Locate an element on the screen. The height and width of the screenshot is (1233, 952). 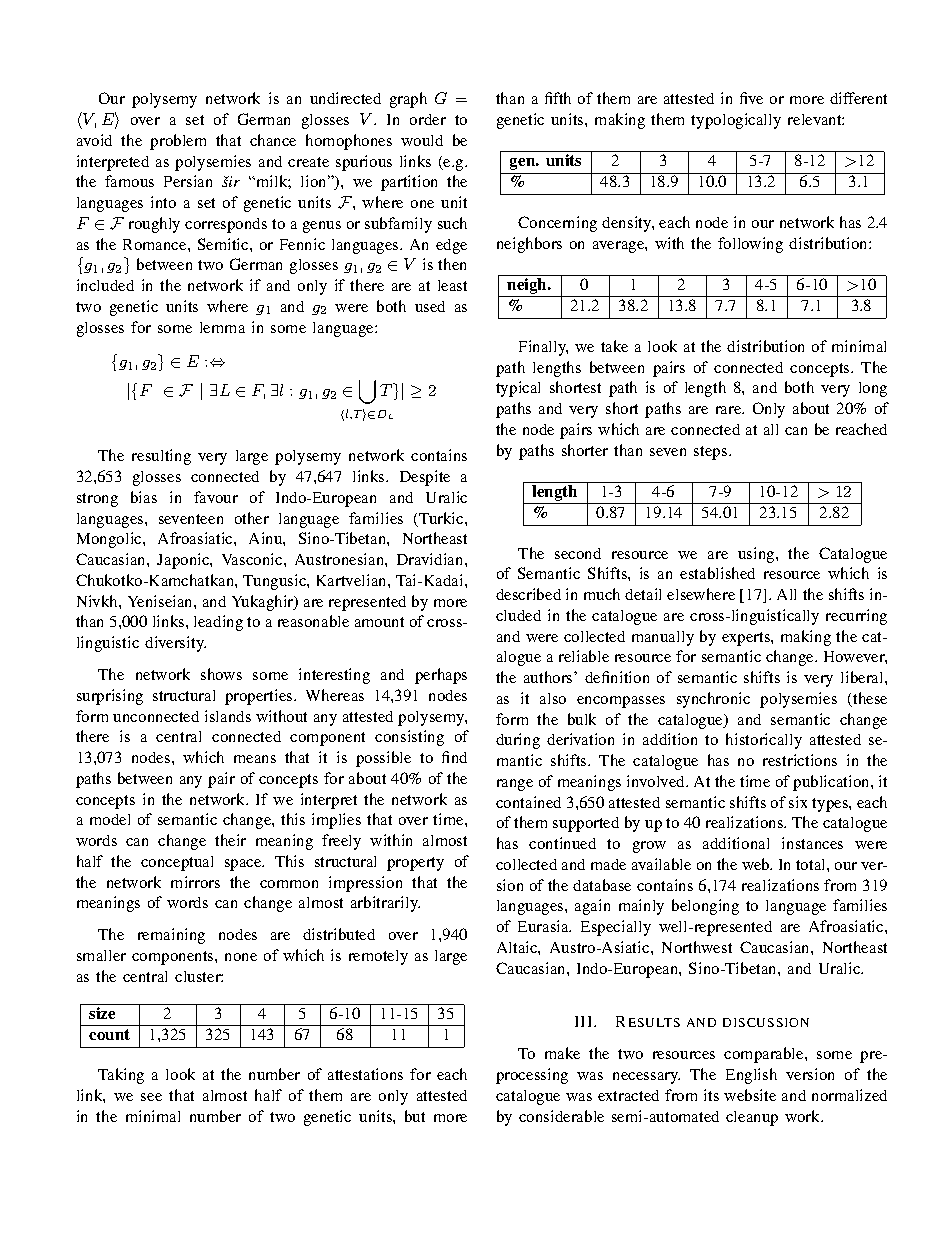
means is located at coordinates (255, 759).
